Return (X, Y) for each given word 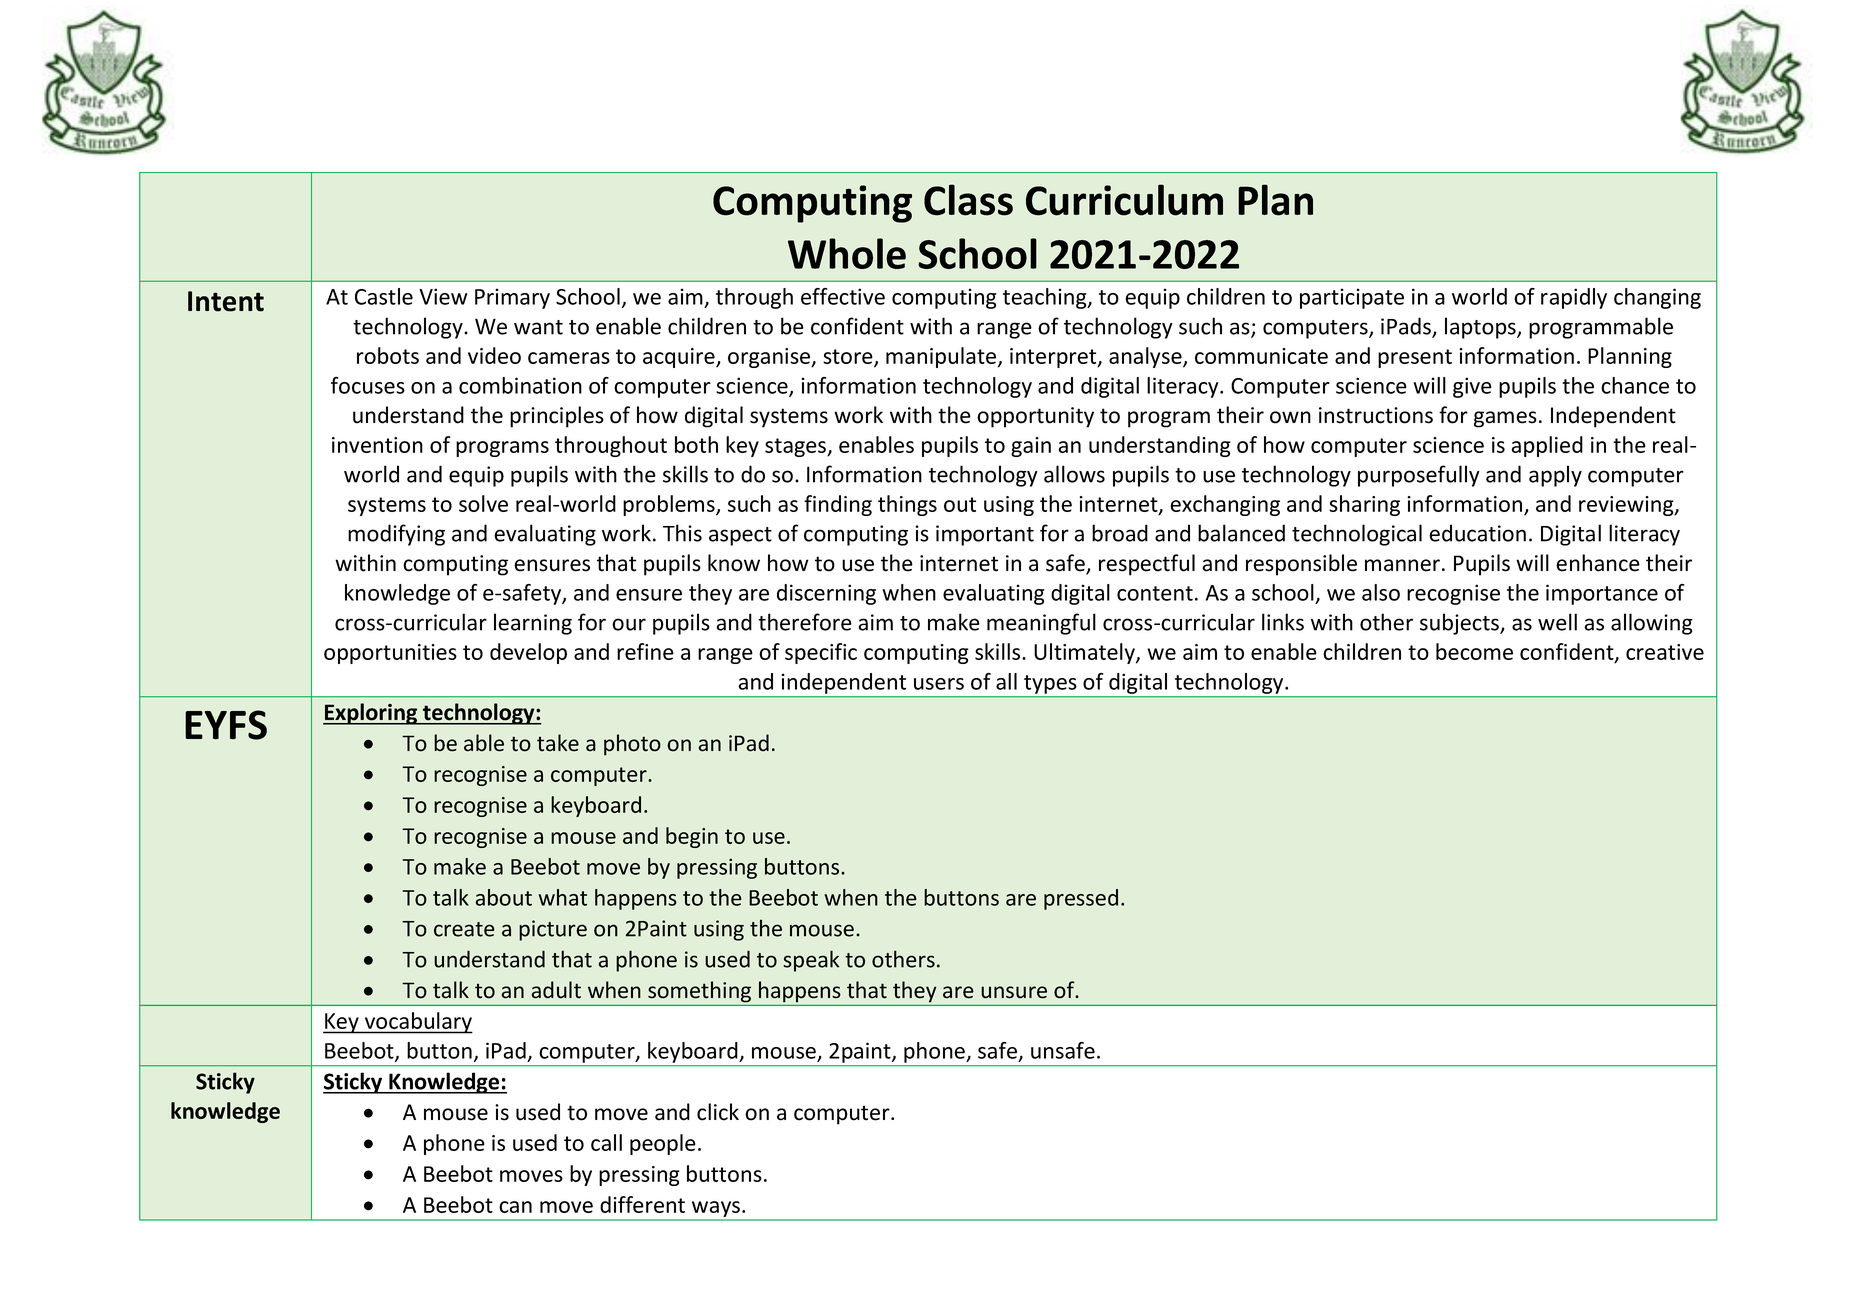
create (464, 929)
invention (377, 445)
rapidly (1574, 298)
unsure (1014, 992)
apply (1555, 476)
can (515, 1207)
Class (968, 200)
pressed (1081, 899)
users (939, 684)
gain (1031, 447)
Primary (512, 298)
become (1474, 651)
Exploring (371, 714)
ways (716, 1210)
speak (811, 961)
